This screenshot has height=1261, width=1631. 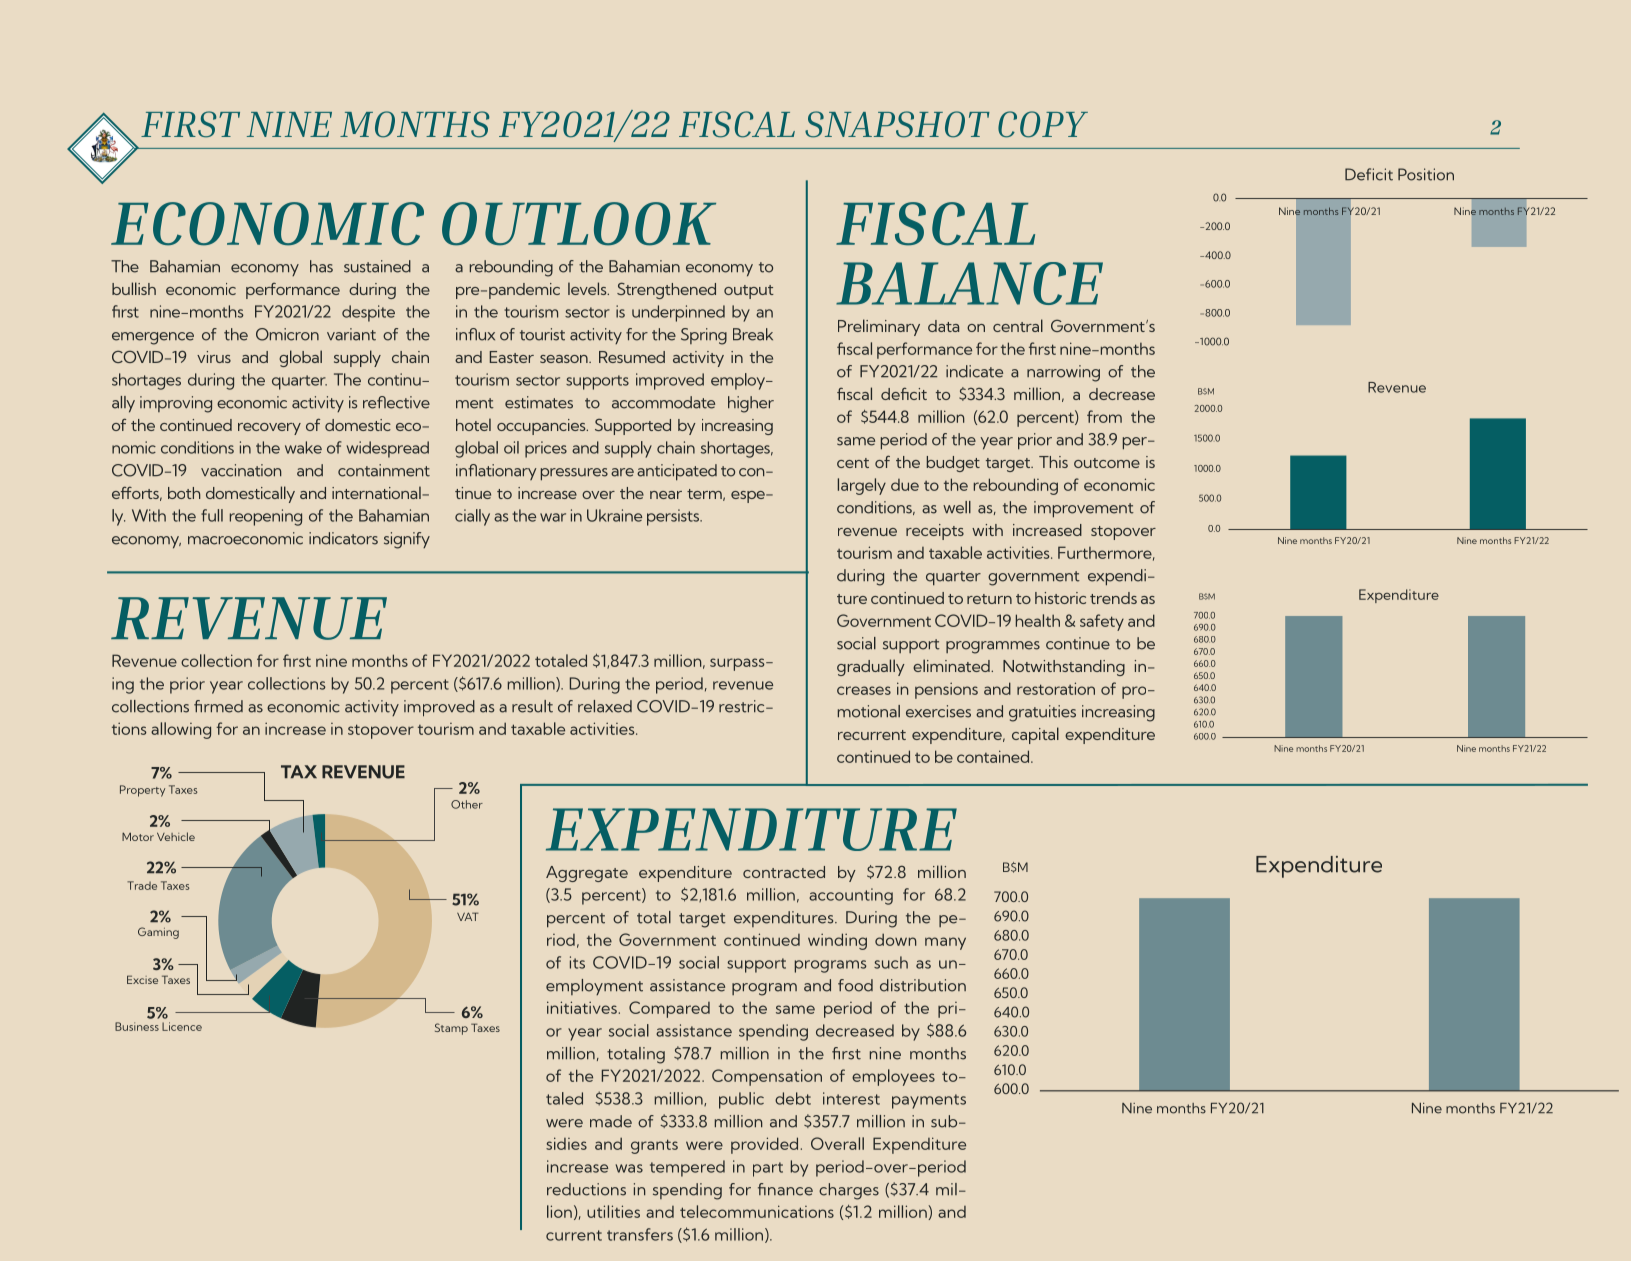 What do you see at coordinates (1426, 174) in the screenshot?
I see `Position` at bounding box center [1426, 174].
